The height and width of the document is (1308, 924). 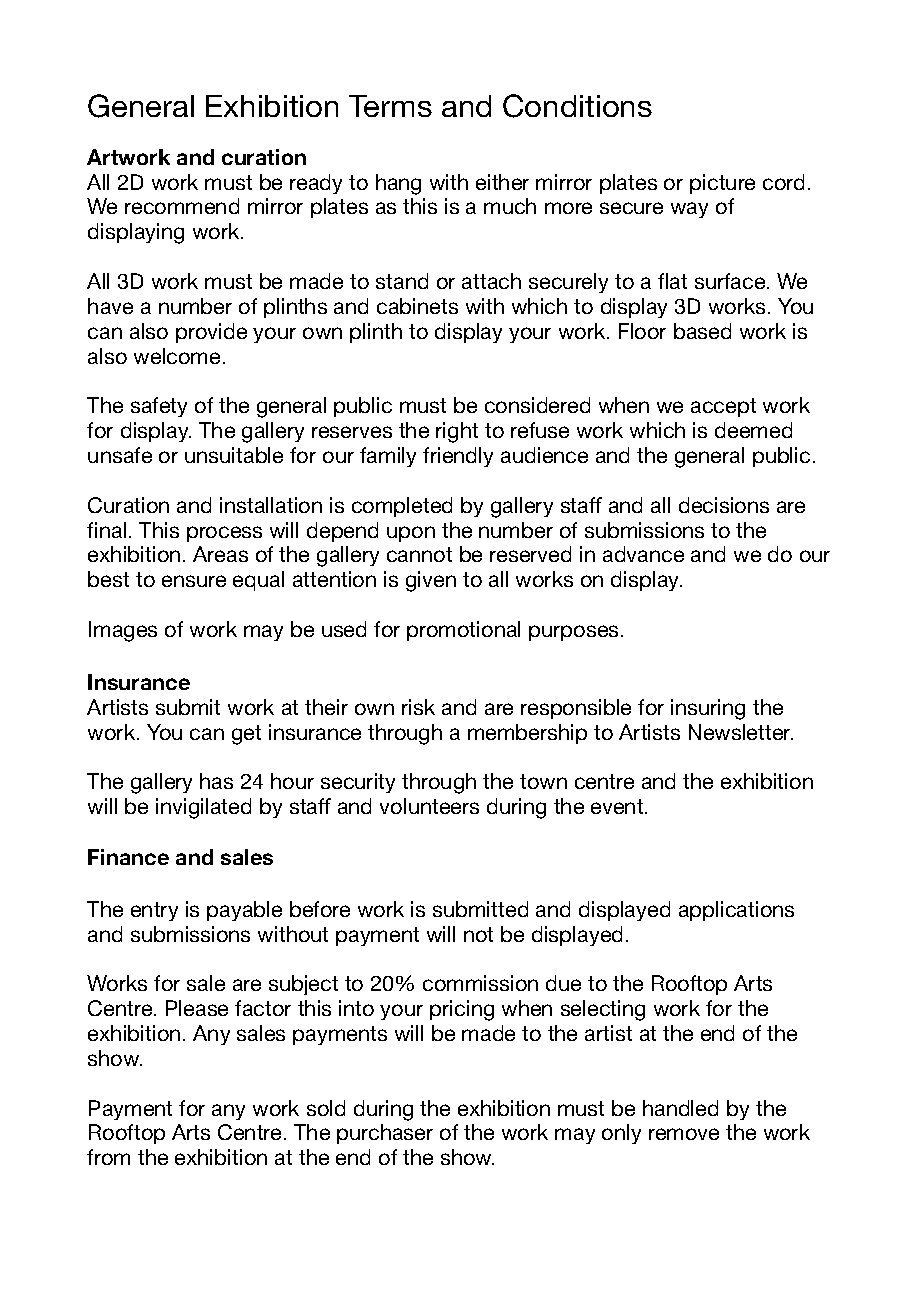 I want to click on picture, so click(x=722, y=184).
